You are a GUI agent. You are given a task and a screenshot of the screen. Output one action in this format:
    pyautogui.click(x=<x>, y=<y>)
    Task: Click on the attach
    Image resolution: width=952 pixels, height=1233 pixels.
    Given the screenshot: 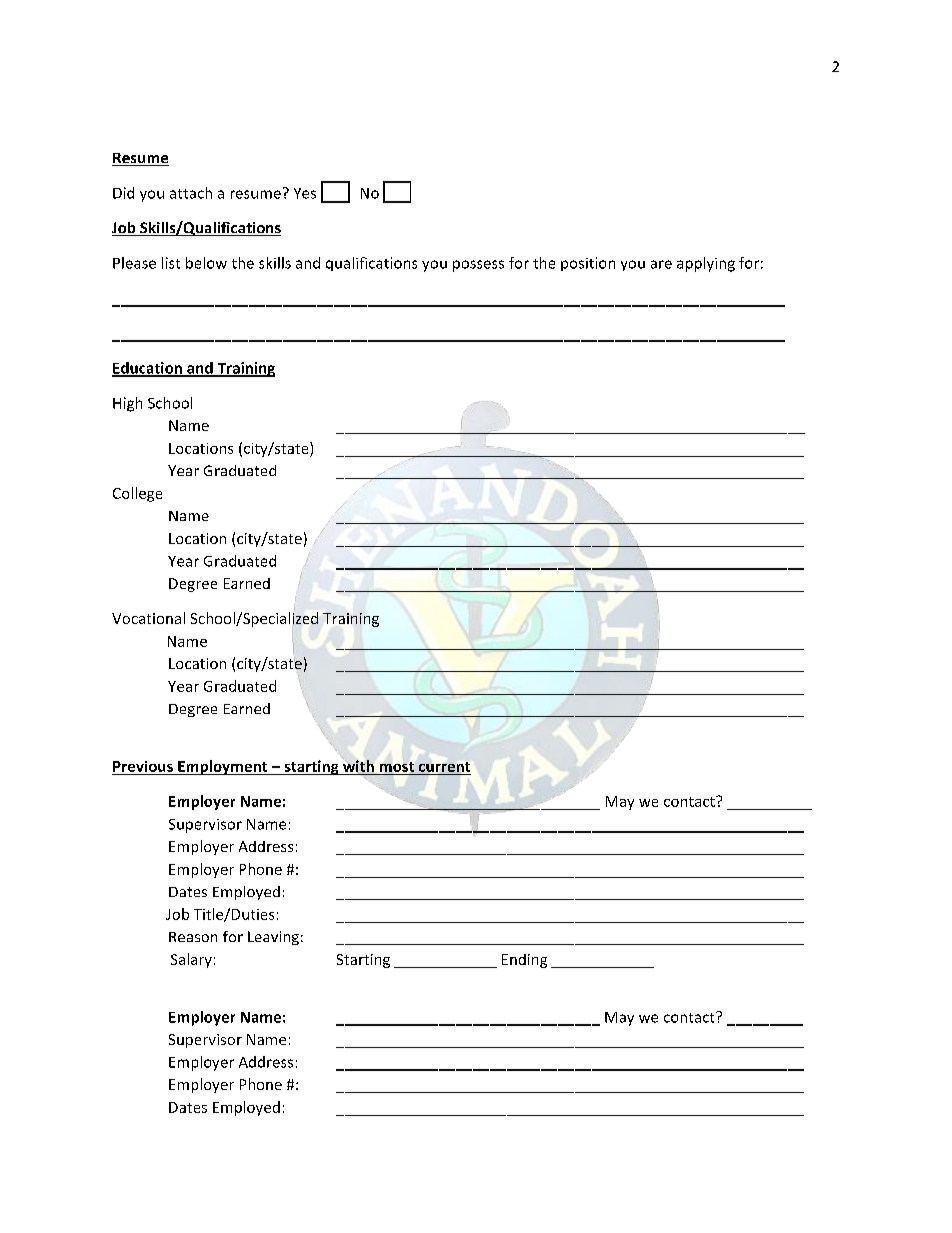 What is the action you would take?
    pyautogui.click(x=191, y=193)
